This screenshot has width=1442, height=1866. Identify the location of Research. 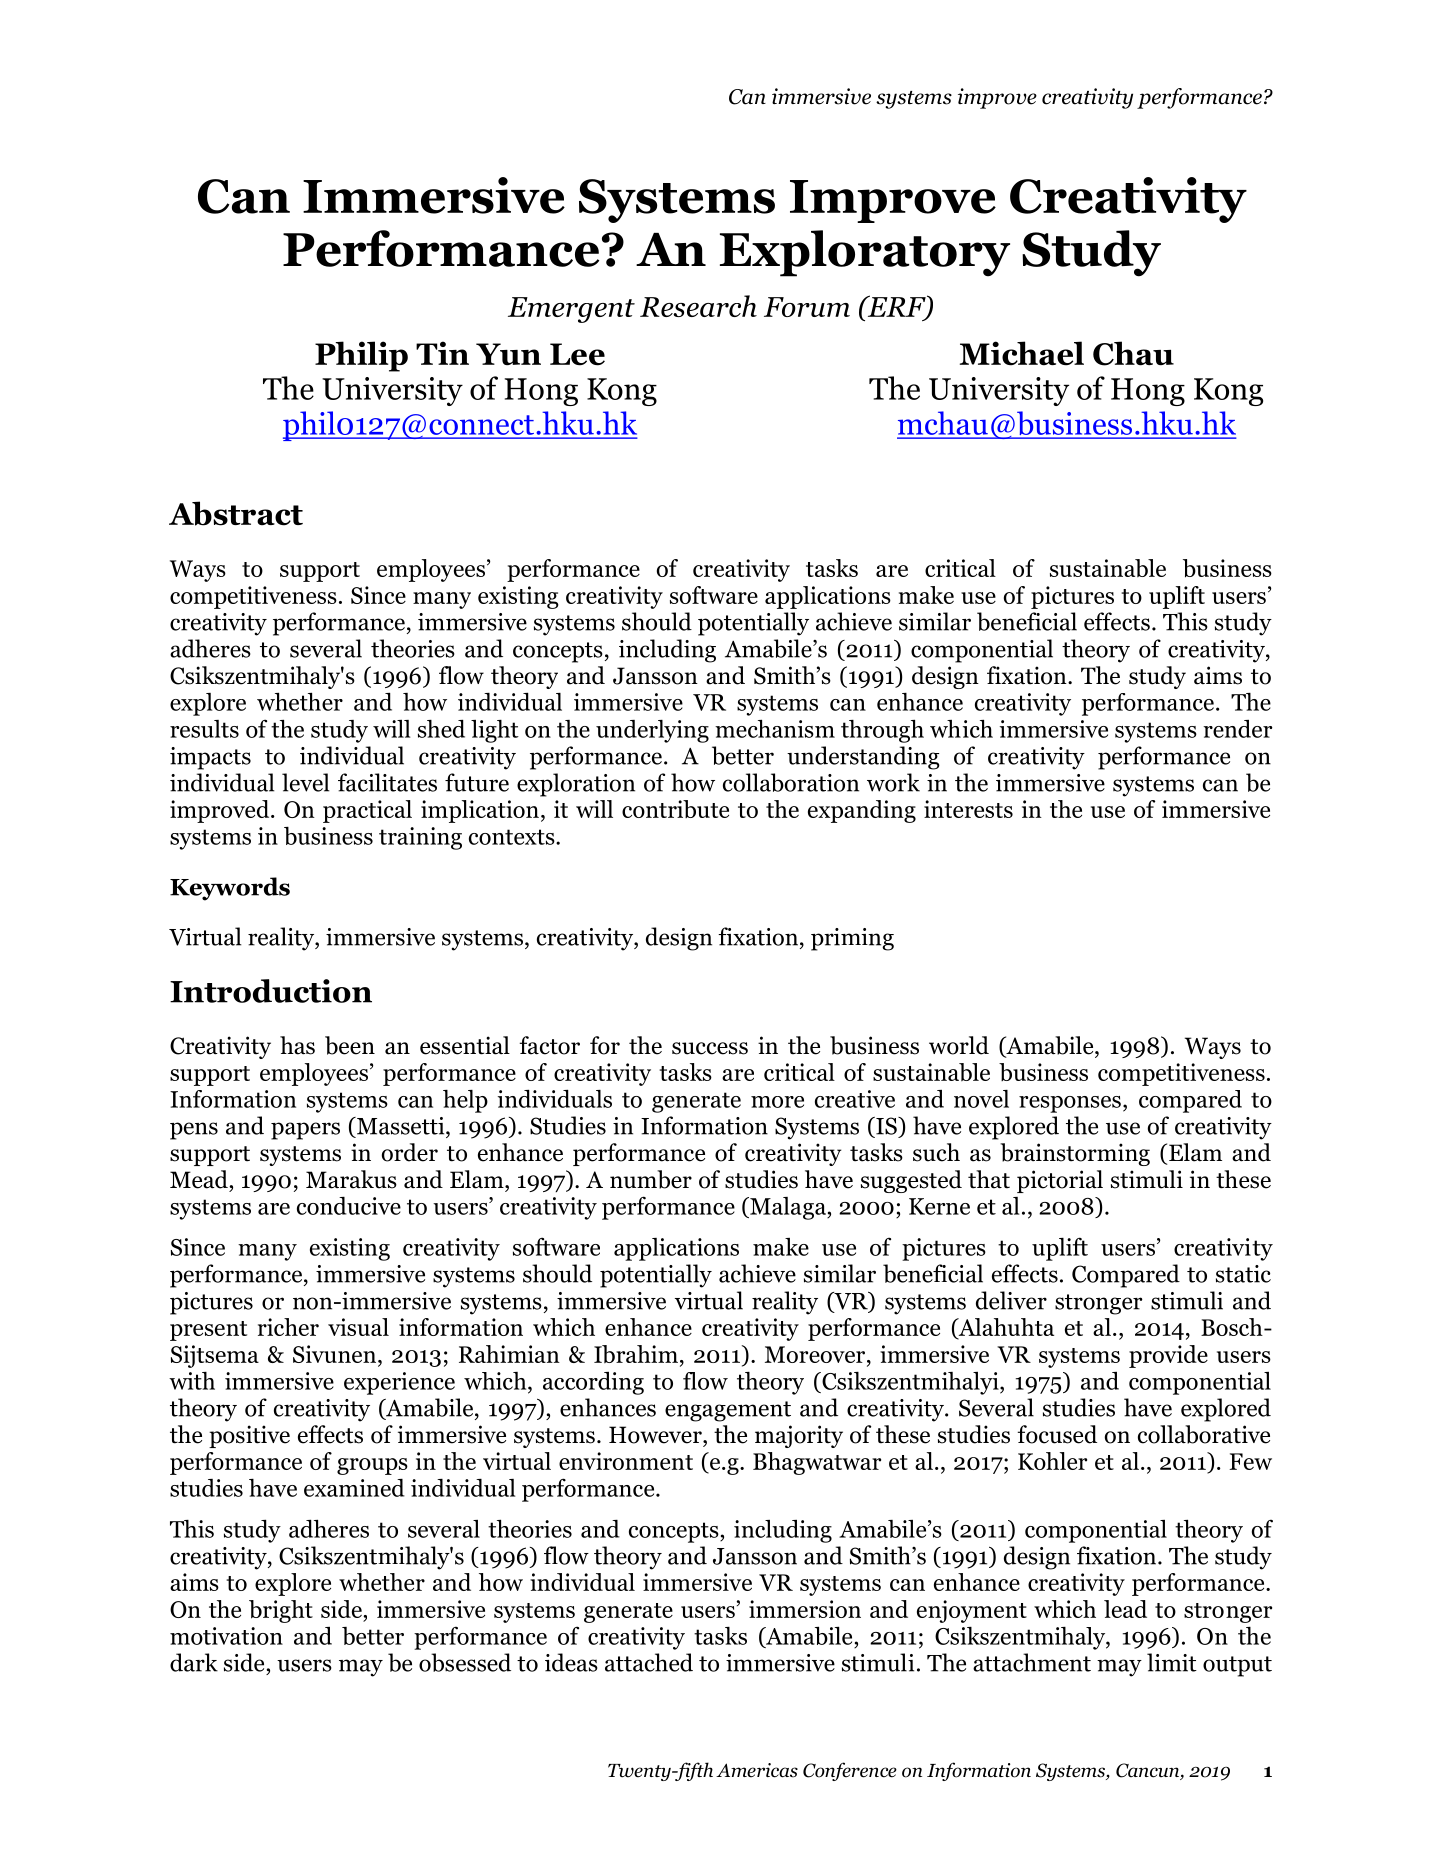
(698, 306).
